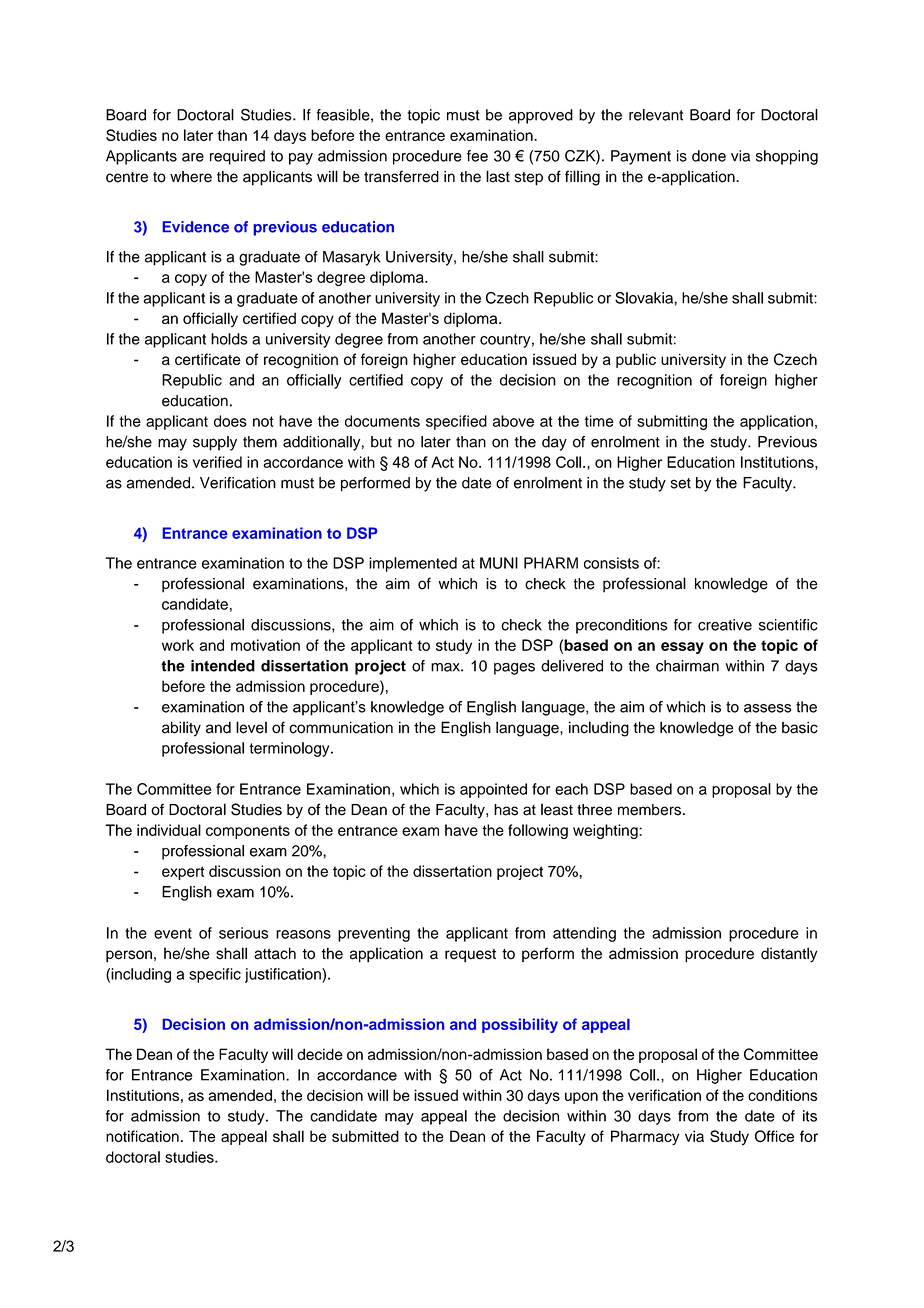 This image has width=924, height=1308. I want to click on done, so click(709, 156).
